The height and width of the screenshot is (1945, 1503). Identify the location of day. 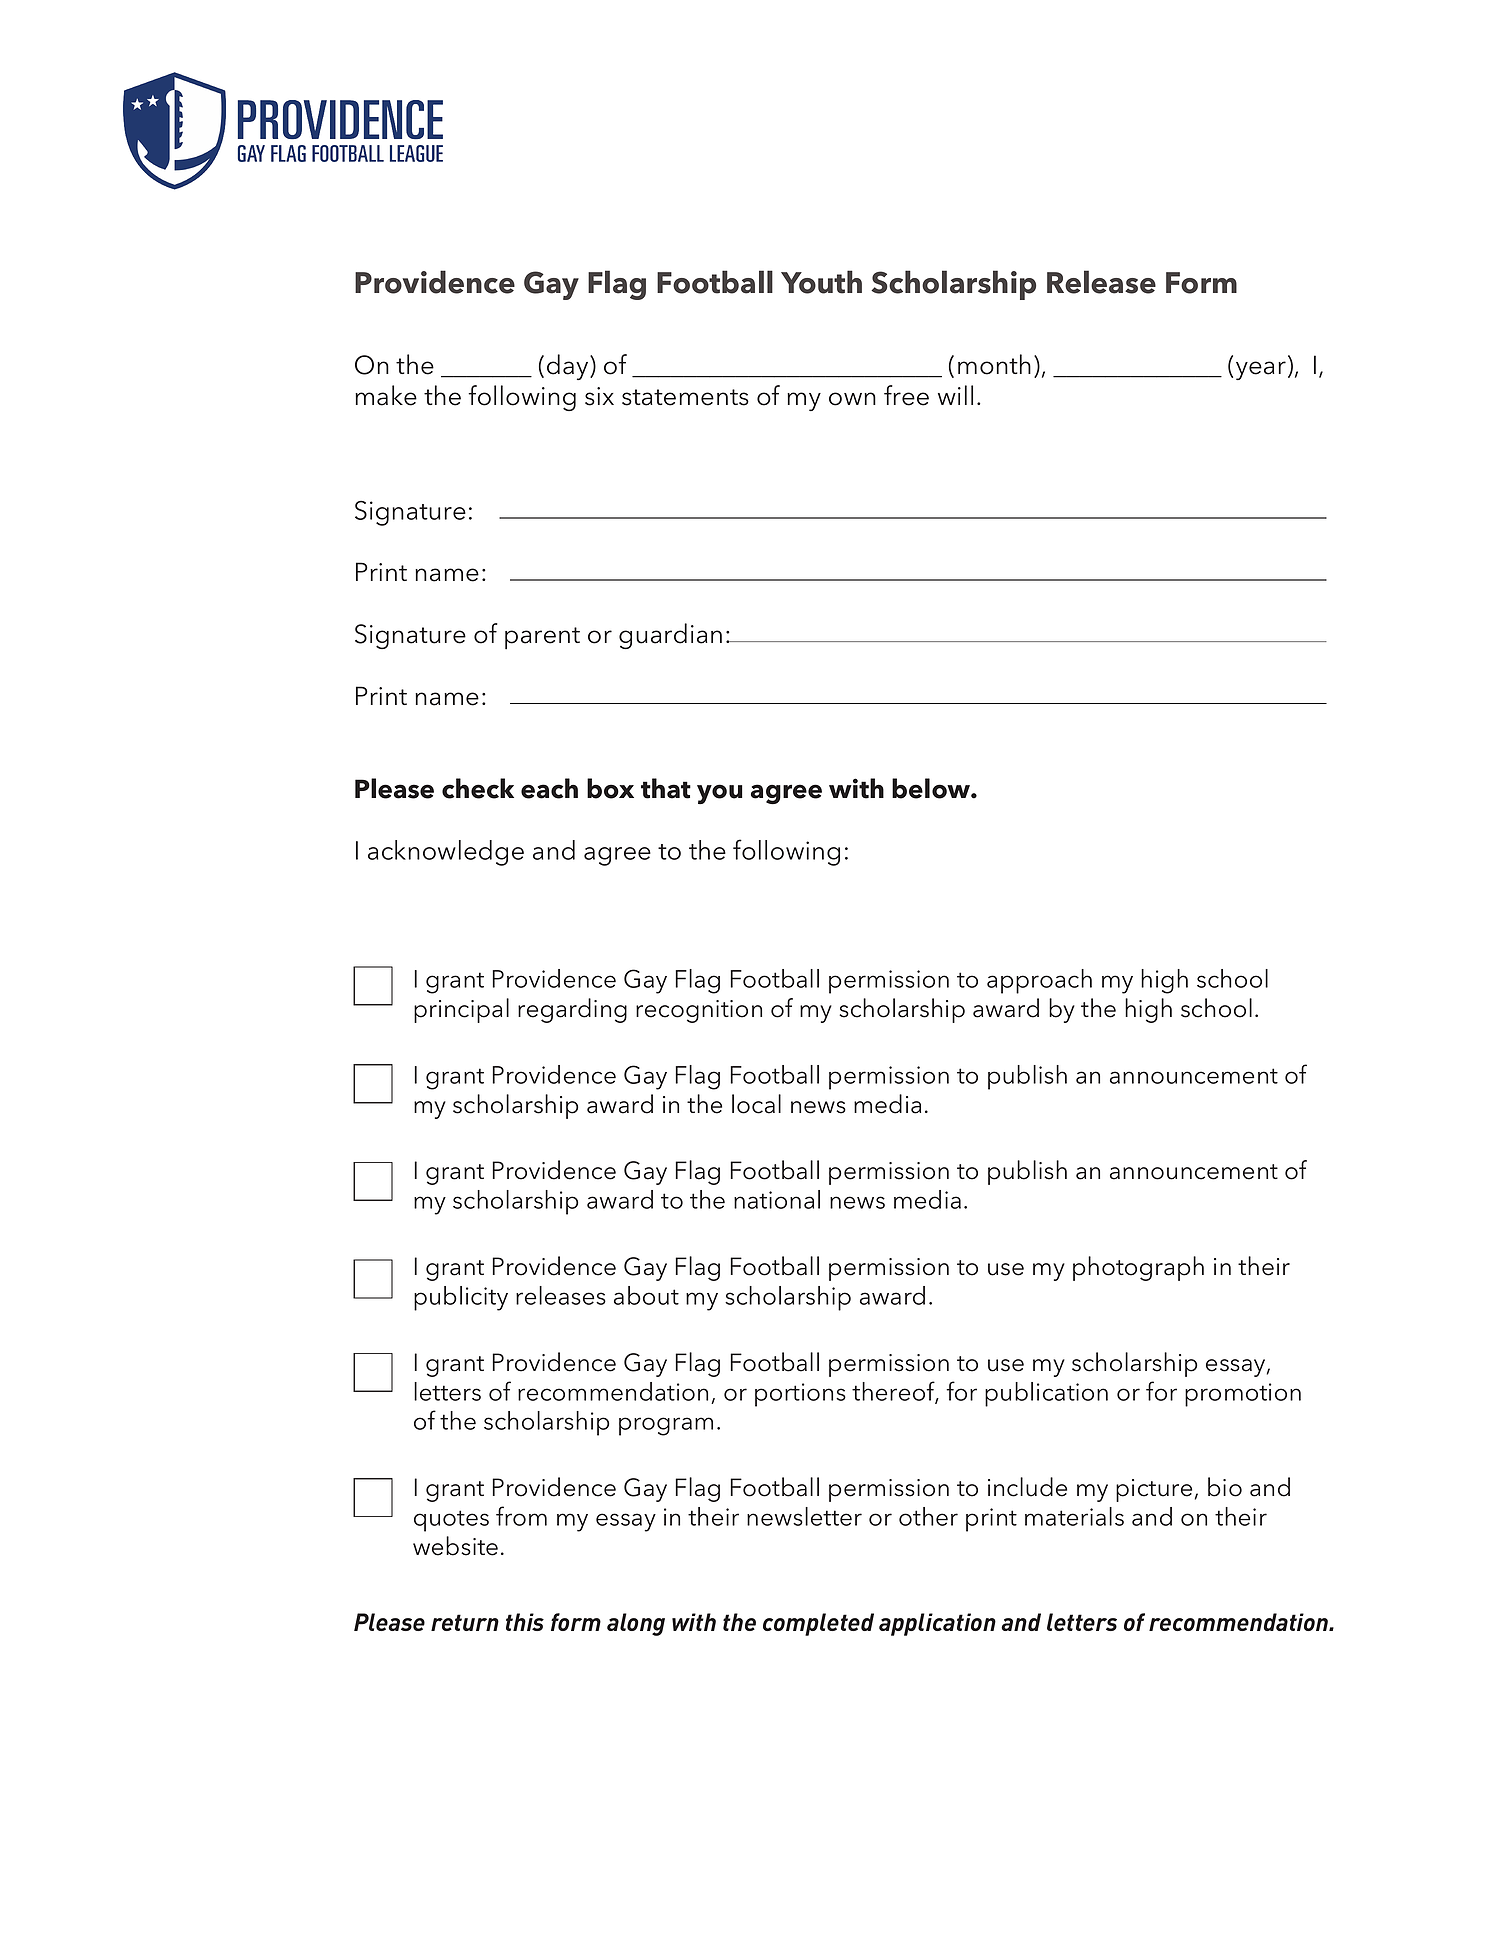
(569, 367).
